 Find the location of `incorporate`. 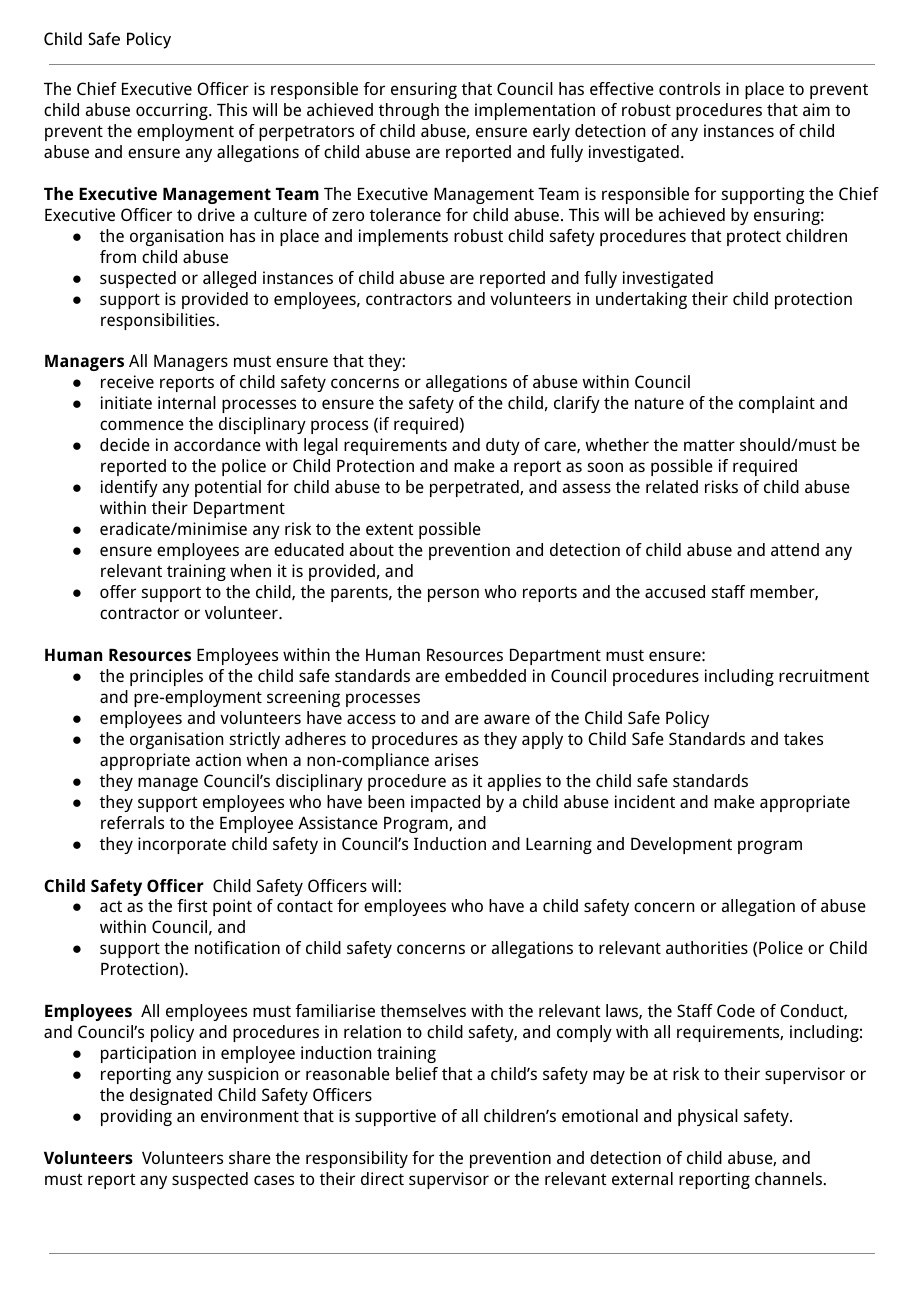

incorporate is located at coordinates (182, 845).
